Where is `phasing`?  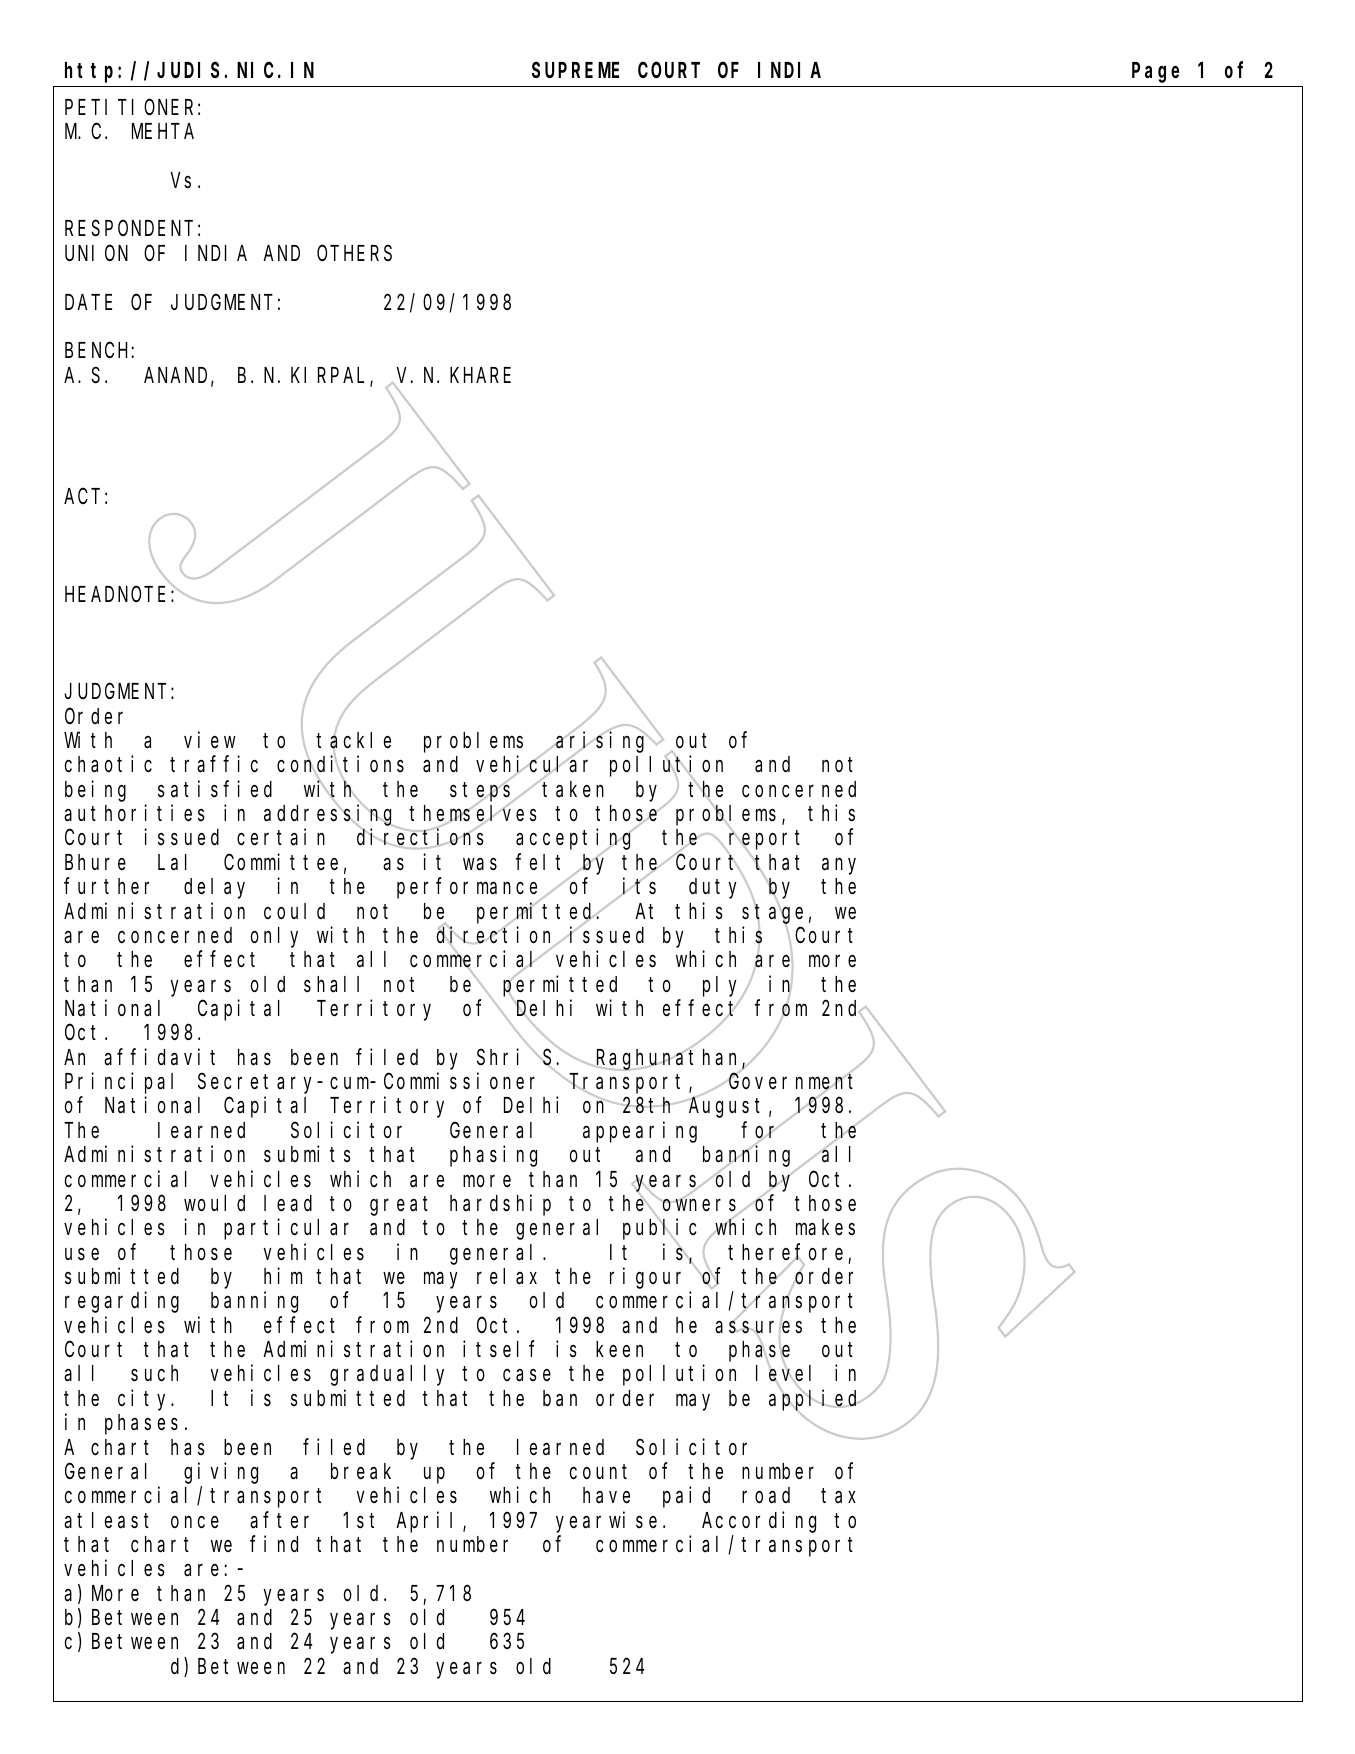
phasing is located at coordinates (493, 1156).
